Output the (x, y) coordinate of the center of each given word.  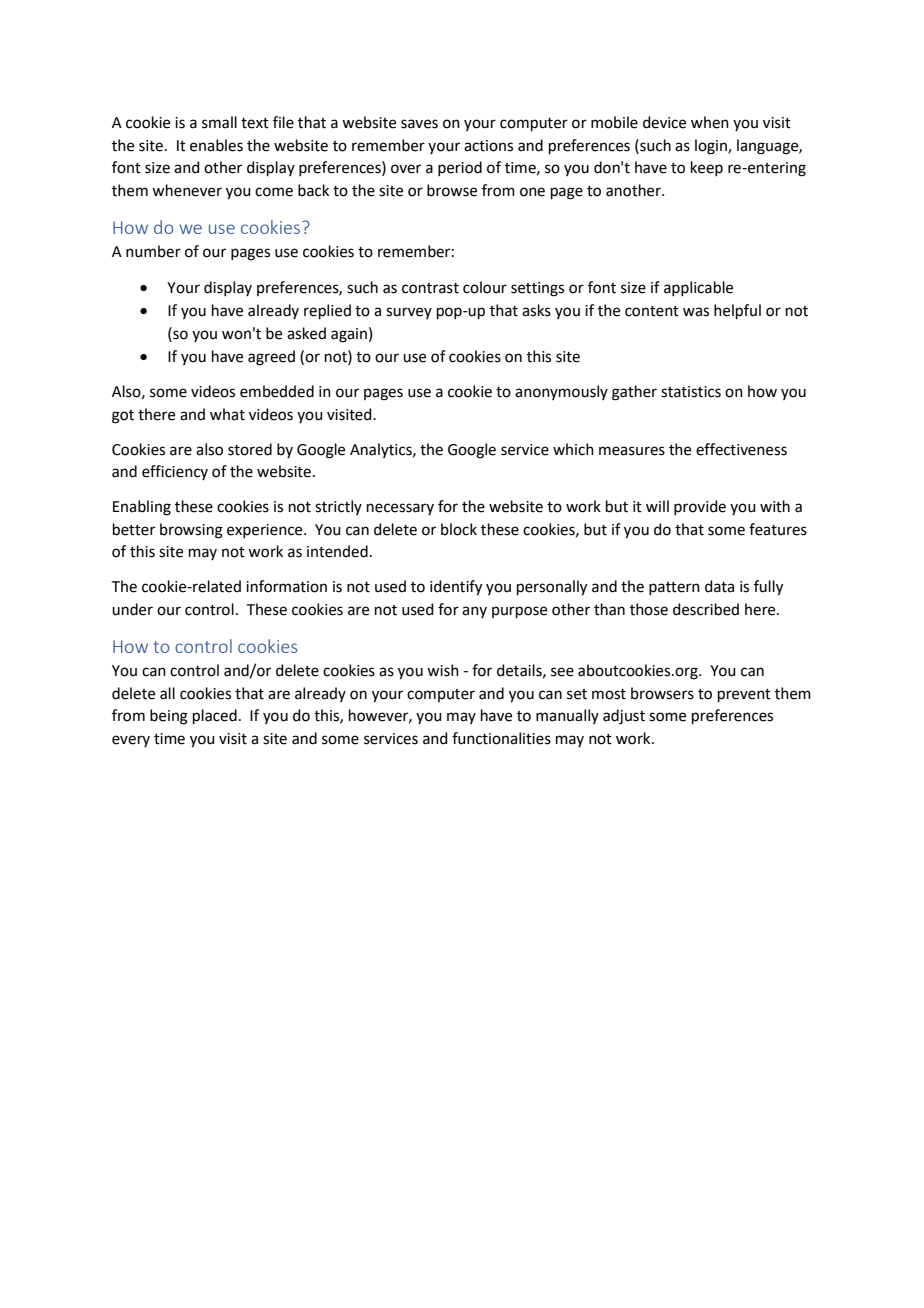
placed (215, 716)
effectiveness (741, 449)
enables (216, 145)
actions (488, 146)
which (573, 449)
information (286, 586)
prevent (744, 695)
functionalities (501, 738)
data (719, 586)
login (712, 147)
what (227, 414)
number (153, 251)
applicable (698, 288)
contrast (430, 288)
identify (456, 588)
